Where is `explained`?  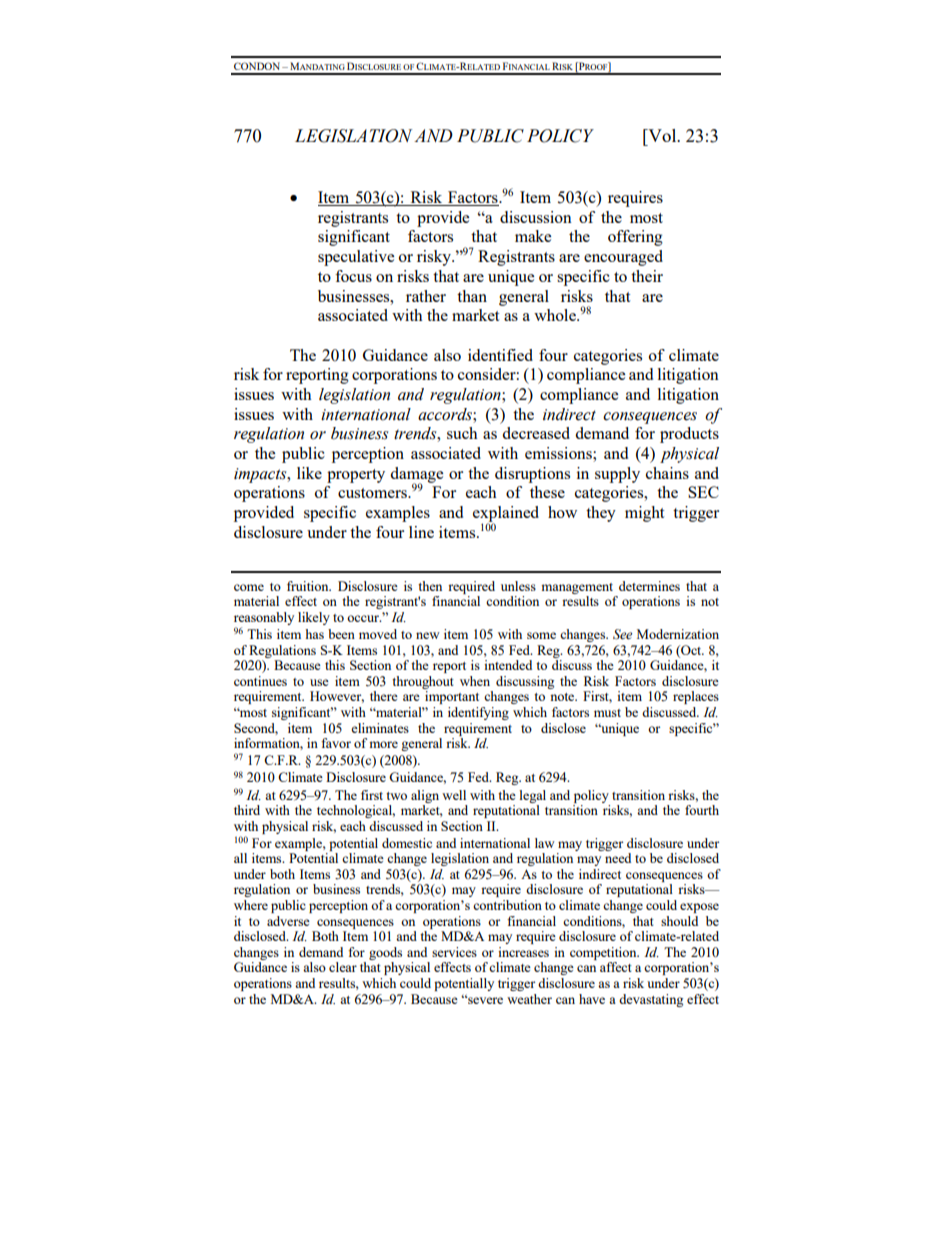 explained is located at coordinates (506, 515).
